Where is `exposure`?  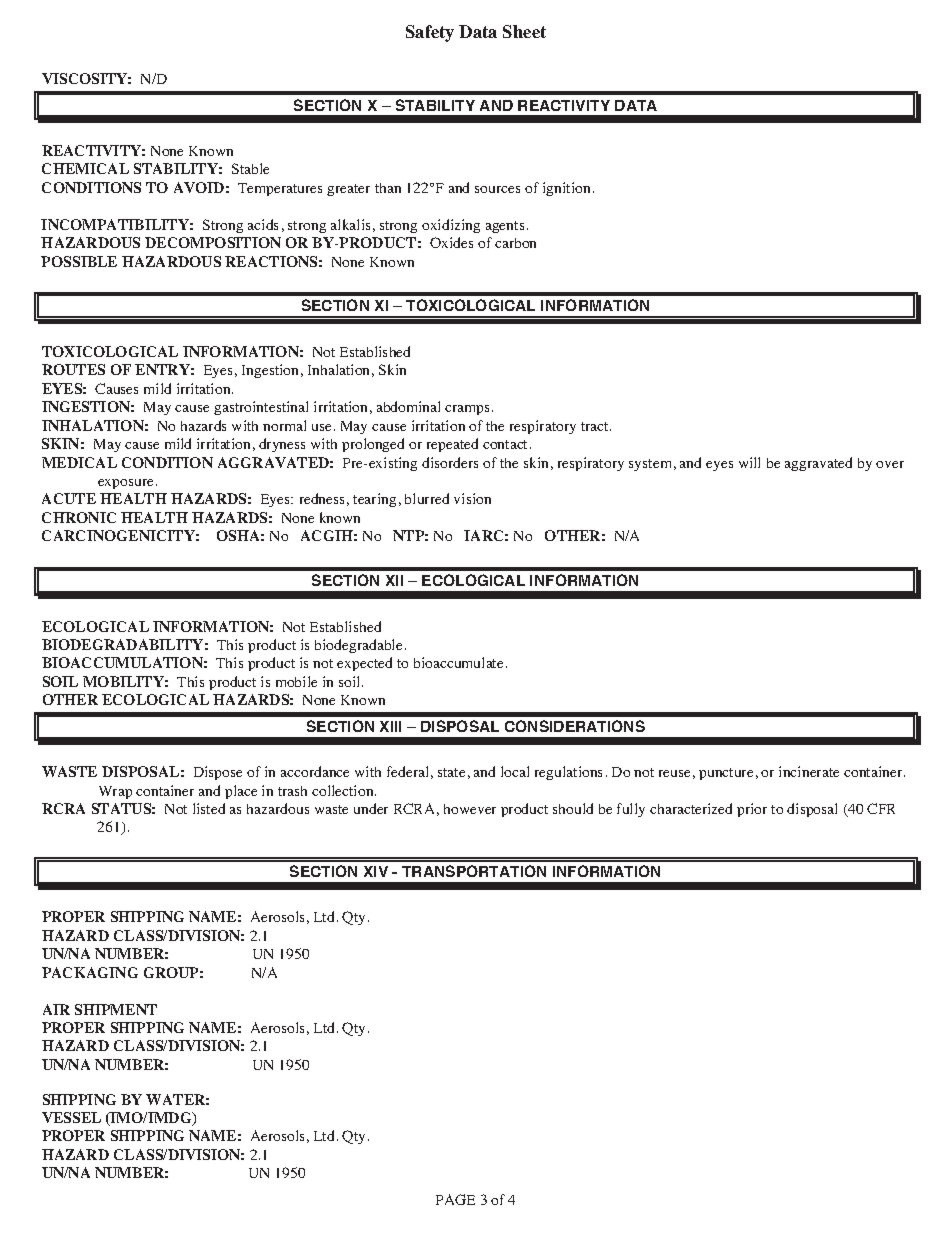 exposure is located at coordinates (127, 484).
